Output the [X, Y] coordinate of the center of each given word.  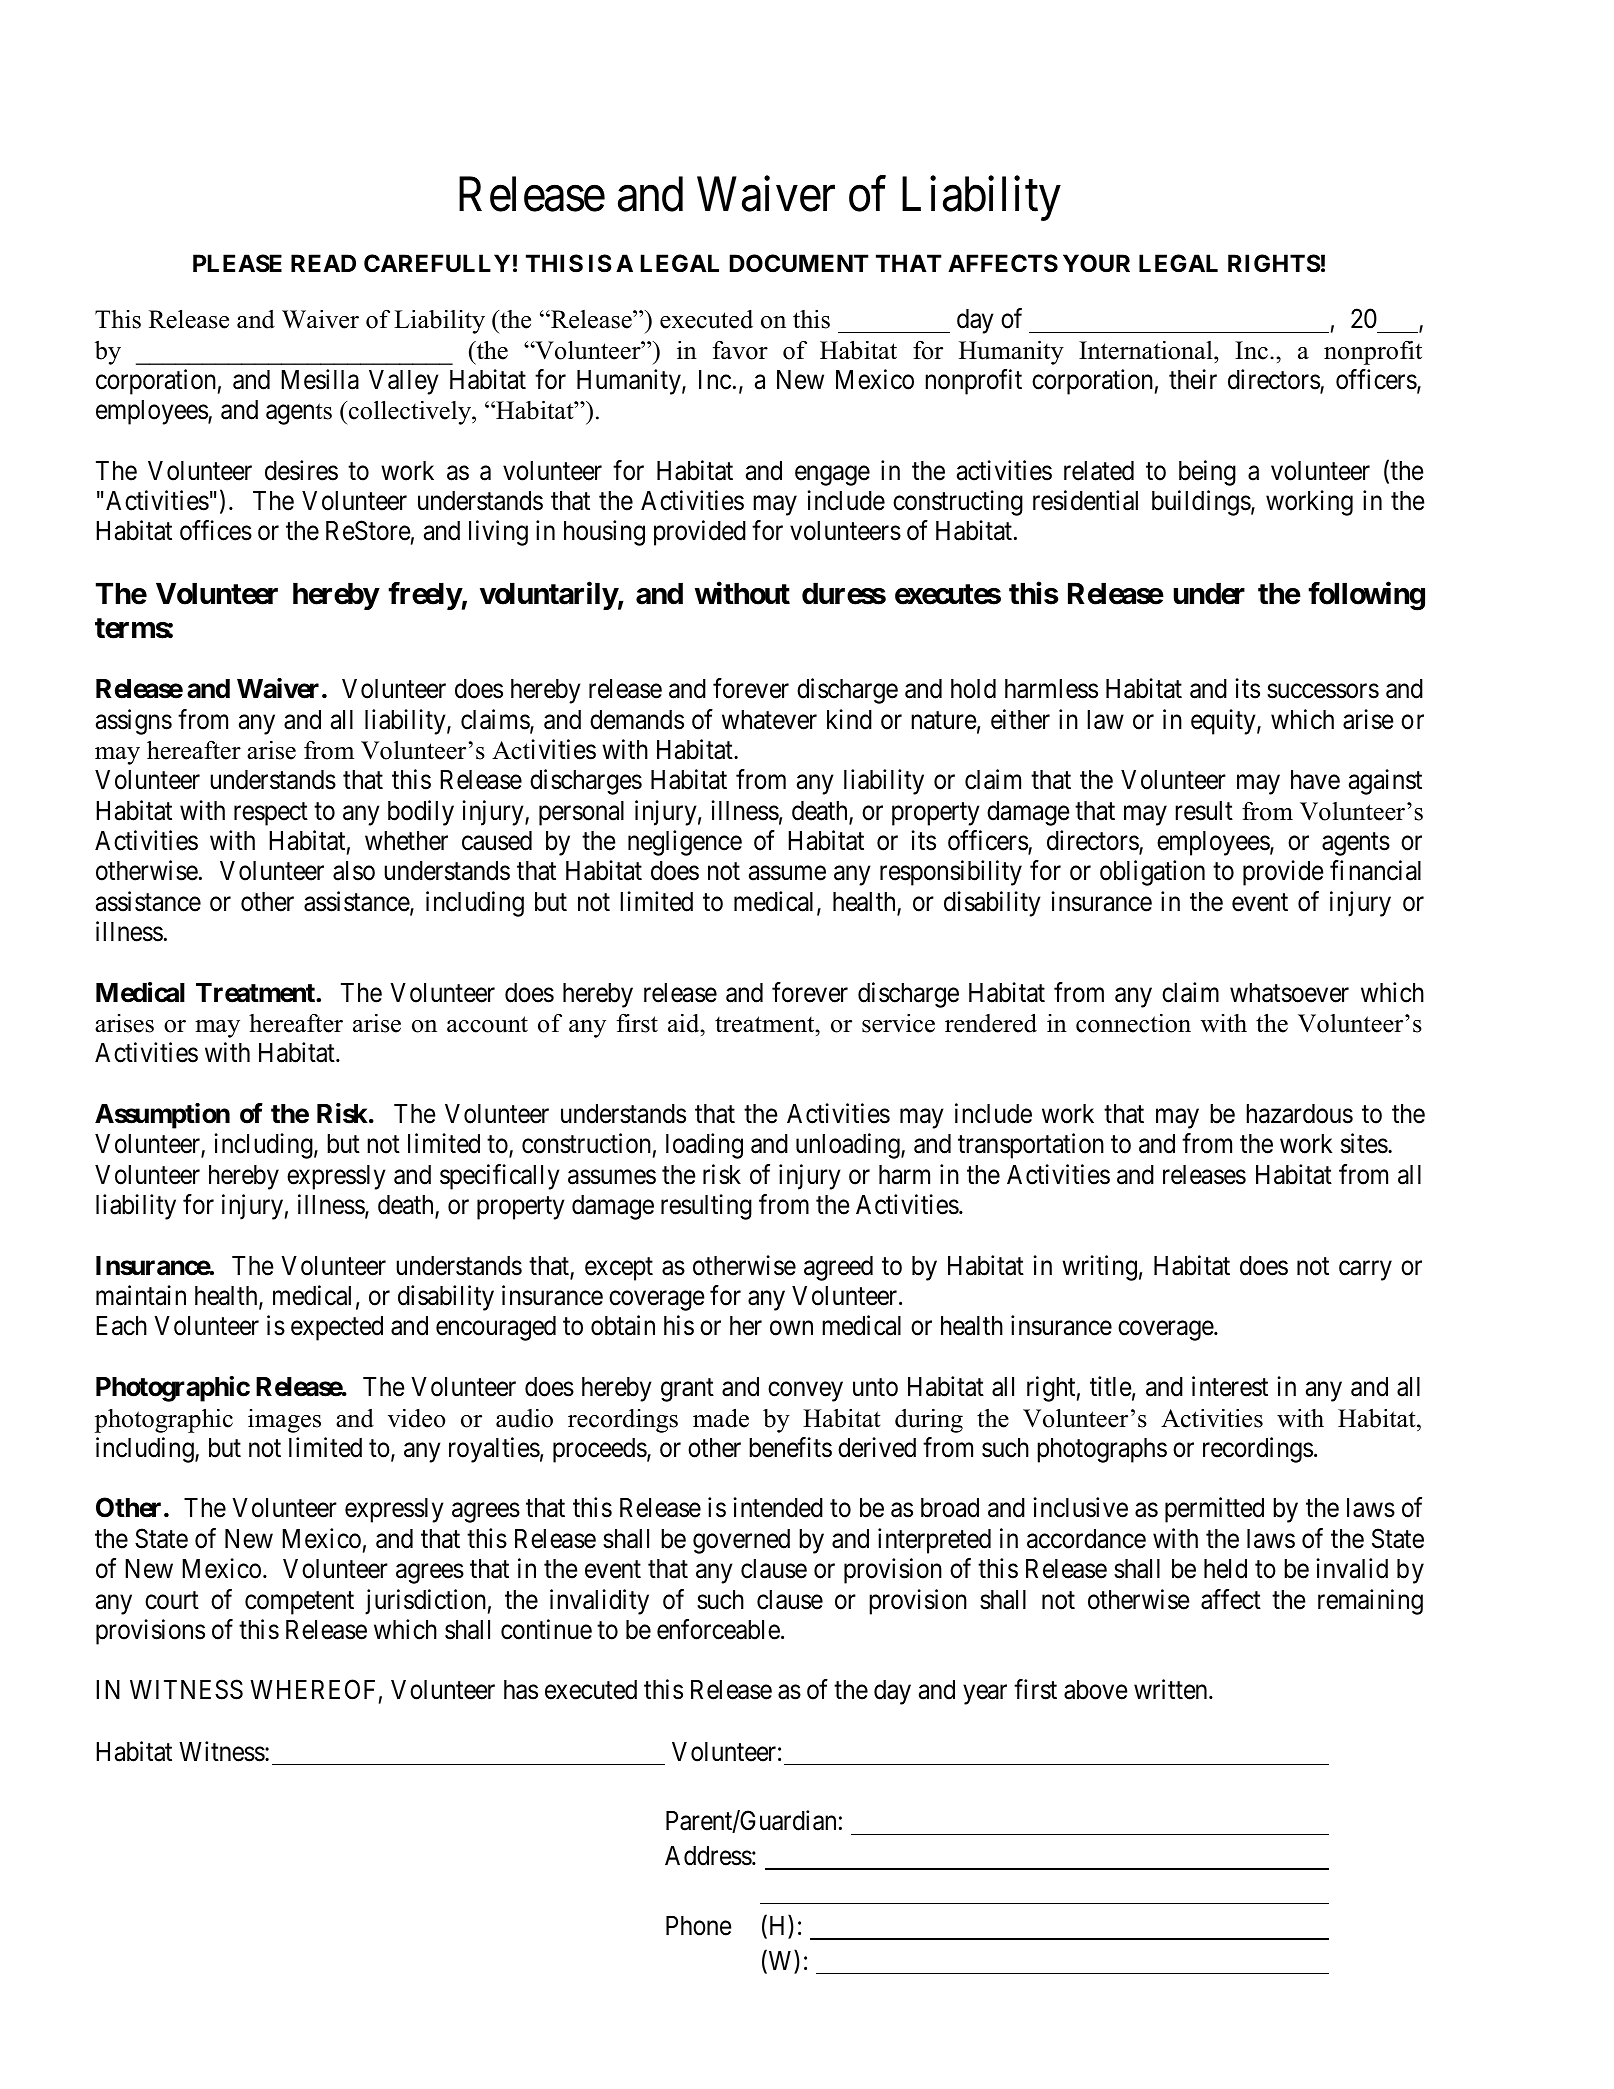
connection [1133, 1023]
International [1147, 350]
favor [740, 350]
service [898, 1023]
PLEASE [237, 263]
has [521, 1690]
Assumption [162, 1116]
